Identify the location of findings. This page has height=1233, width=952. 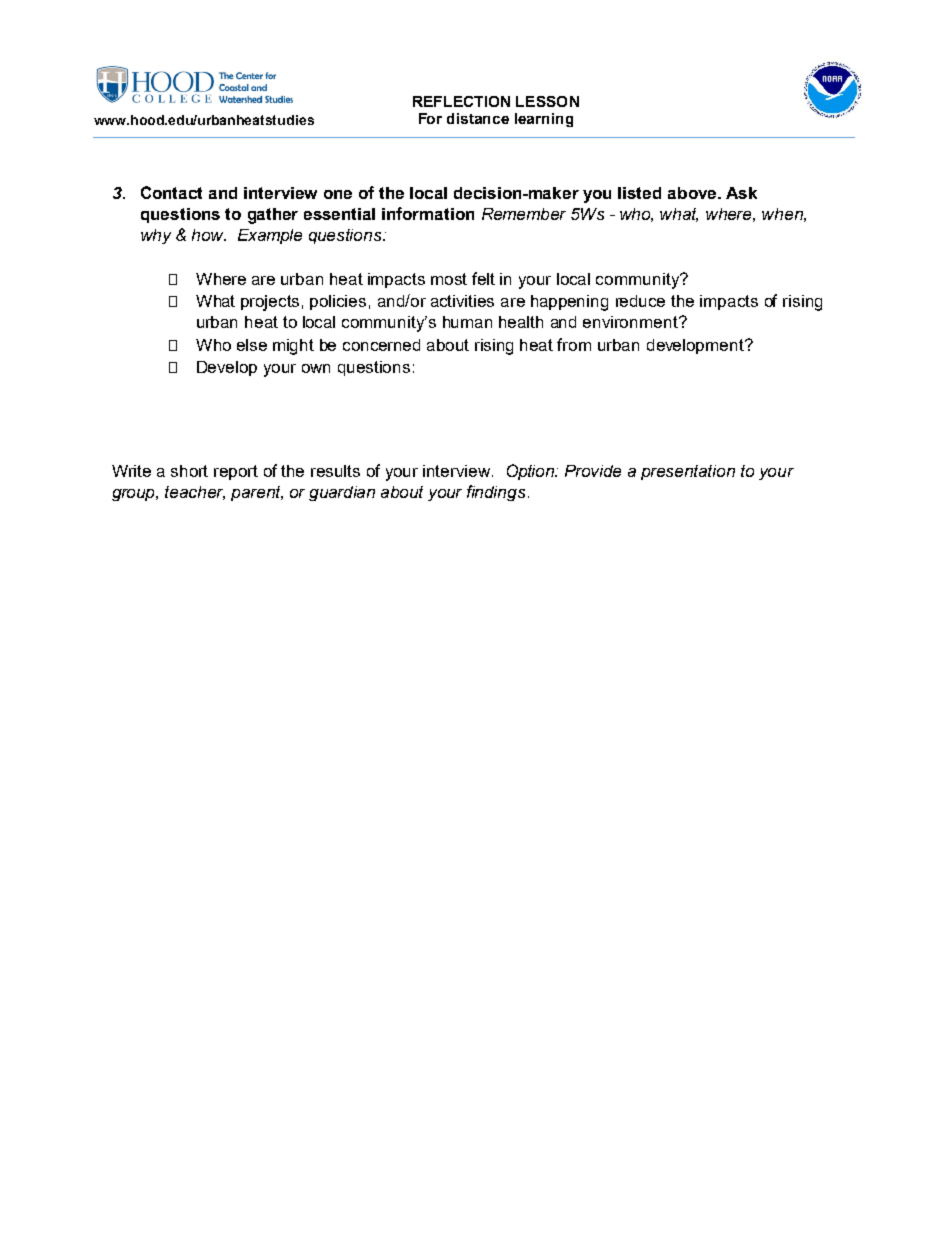
(496, 493).
